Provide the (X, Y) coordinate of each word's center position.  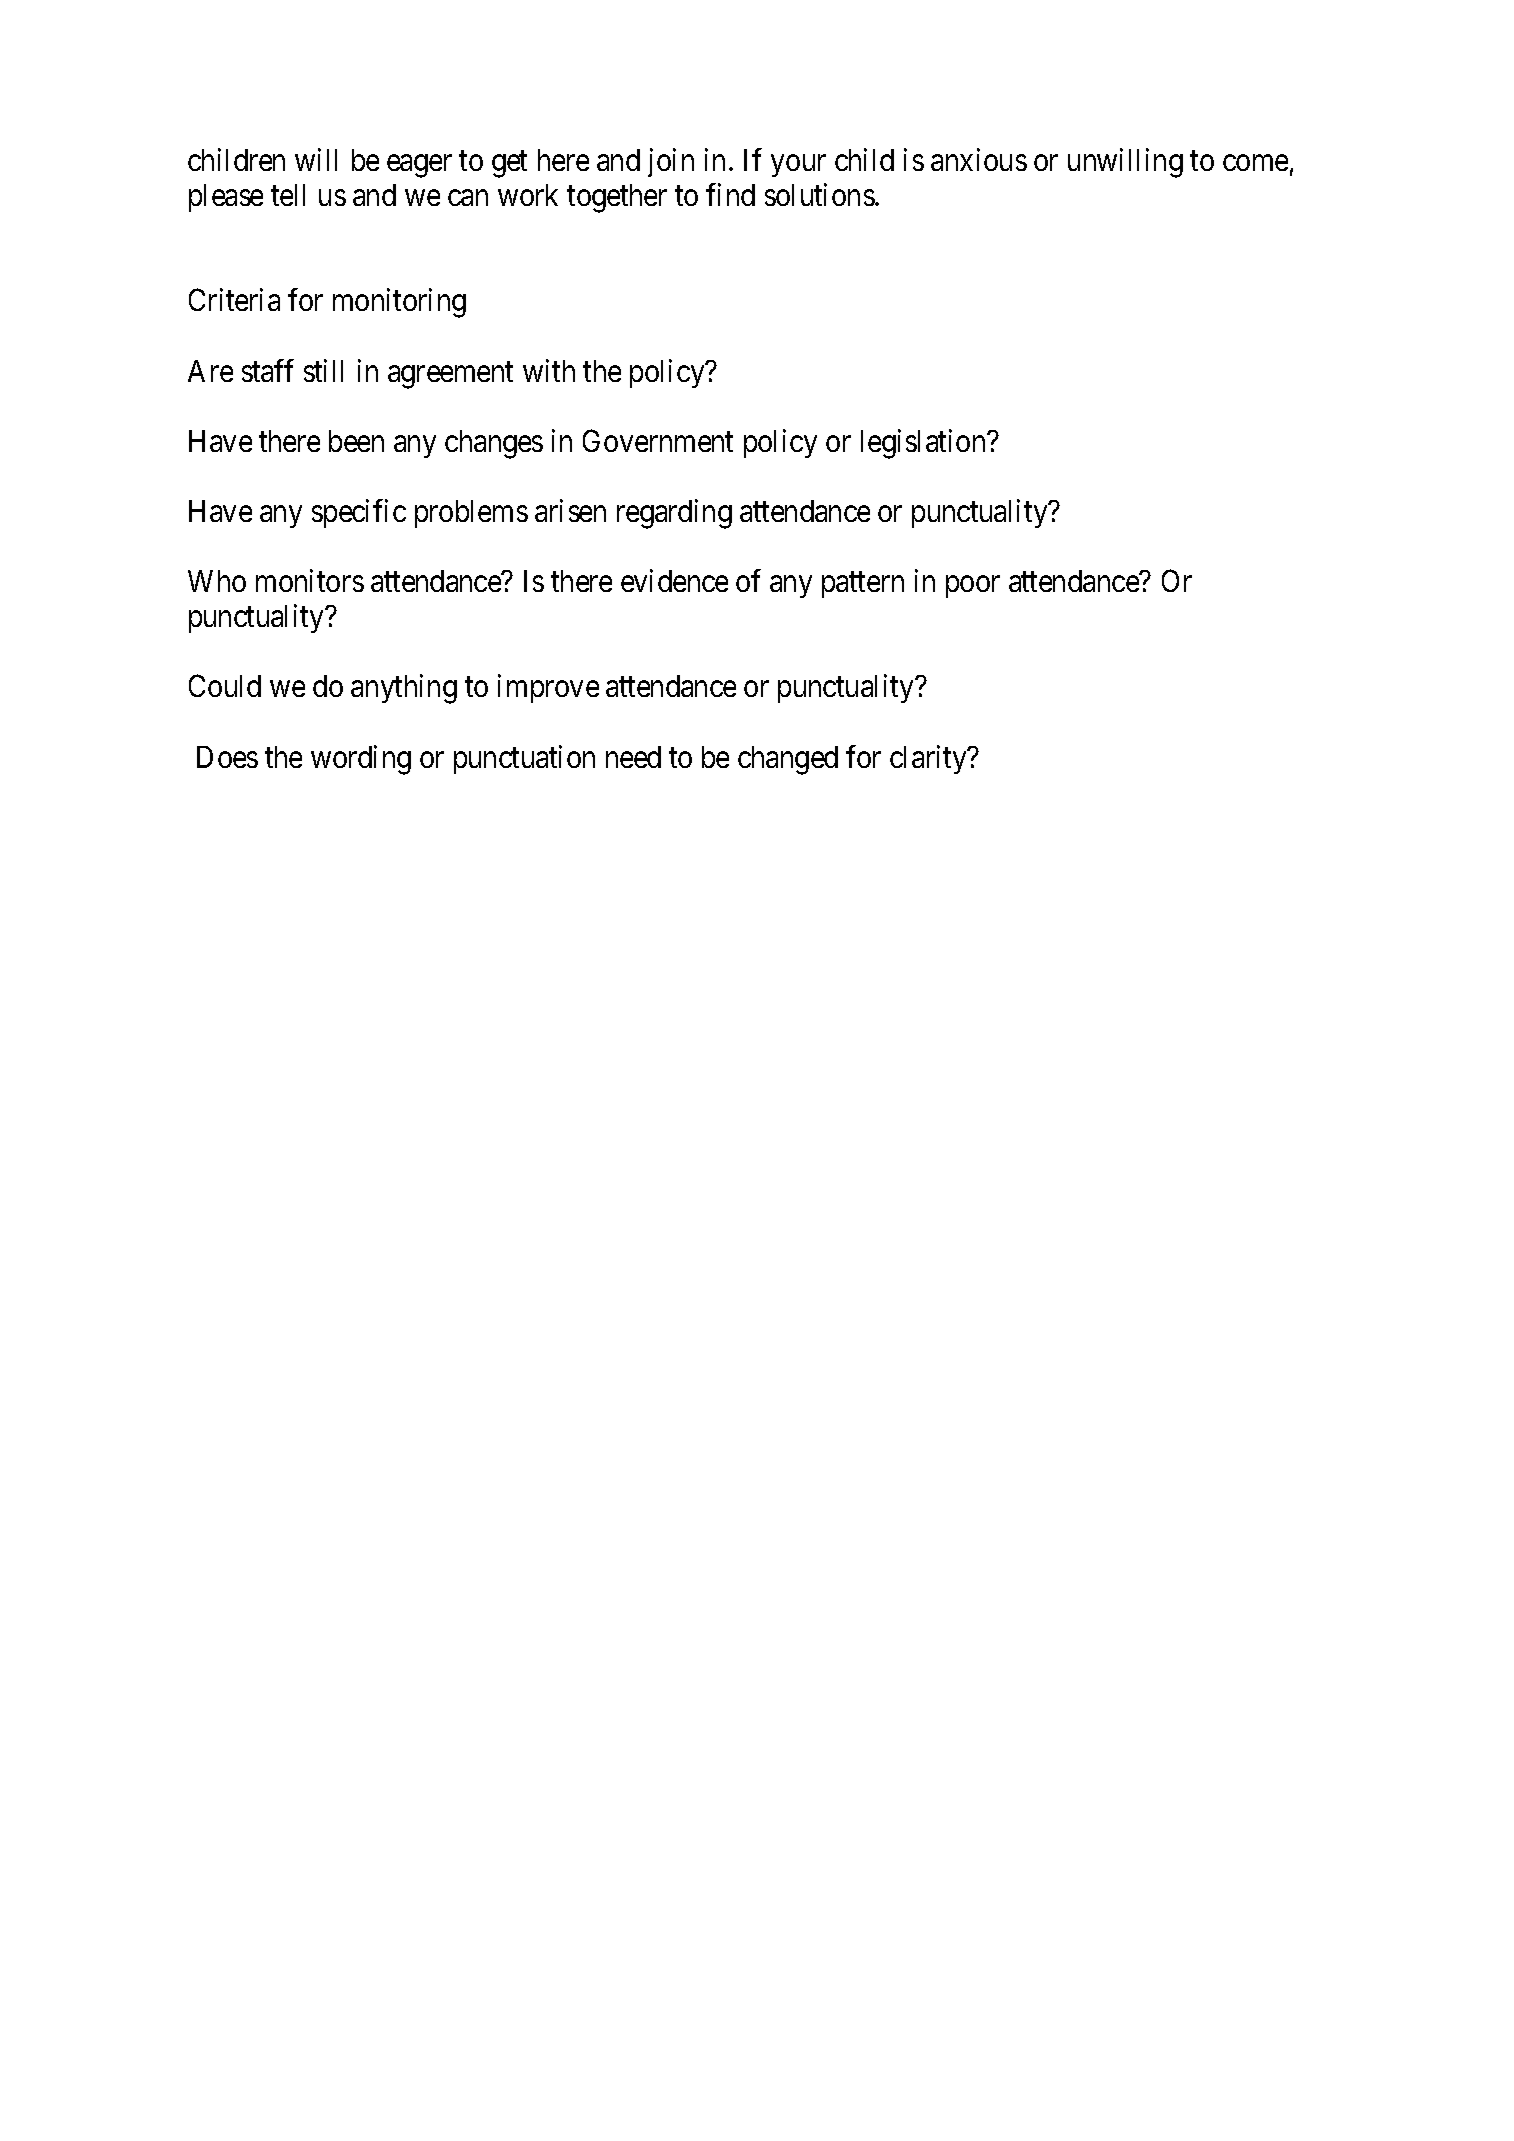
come (1255, 163)
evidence (674, 580)
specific (359, 513)
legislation (924, 444)
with (549, 370)
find (730, 194)
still (323, 370)
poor (973, 587)
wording (361, 760)
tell (288, 195)
